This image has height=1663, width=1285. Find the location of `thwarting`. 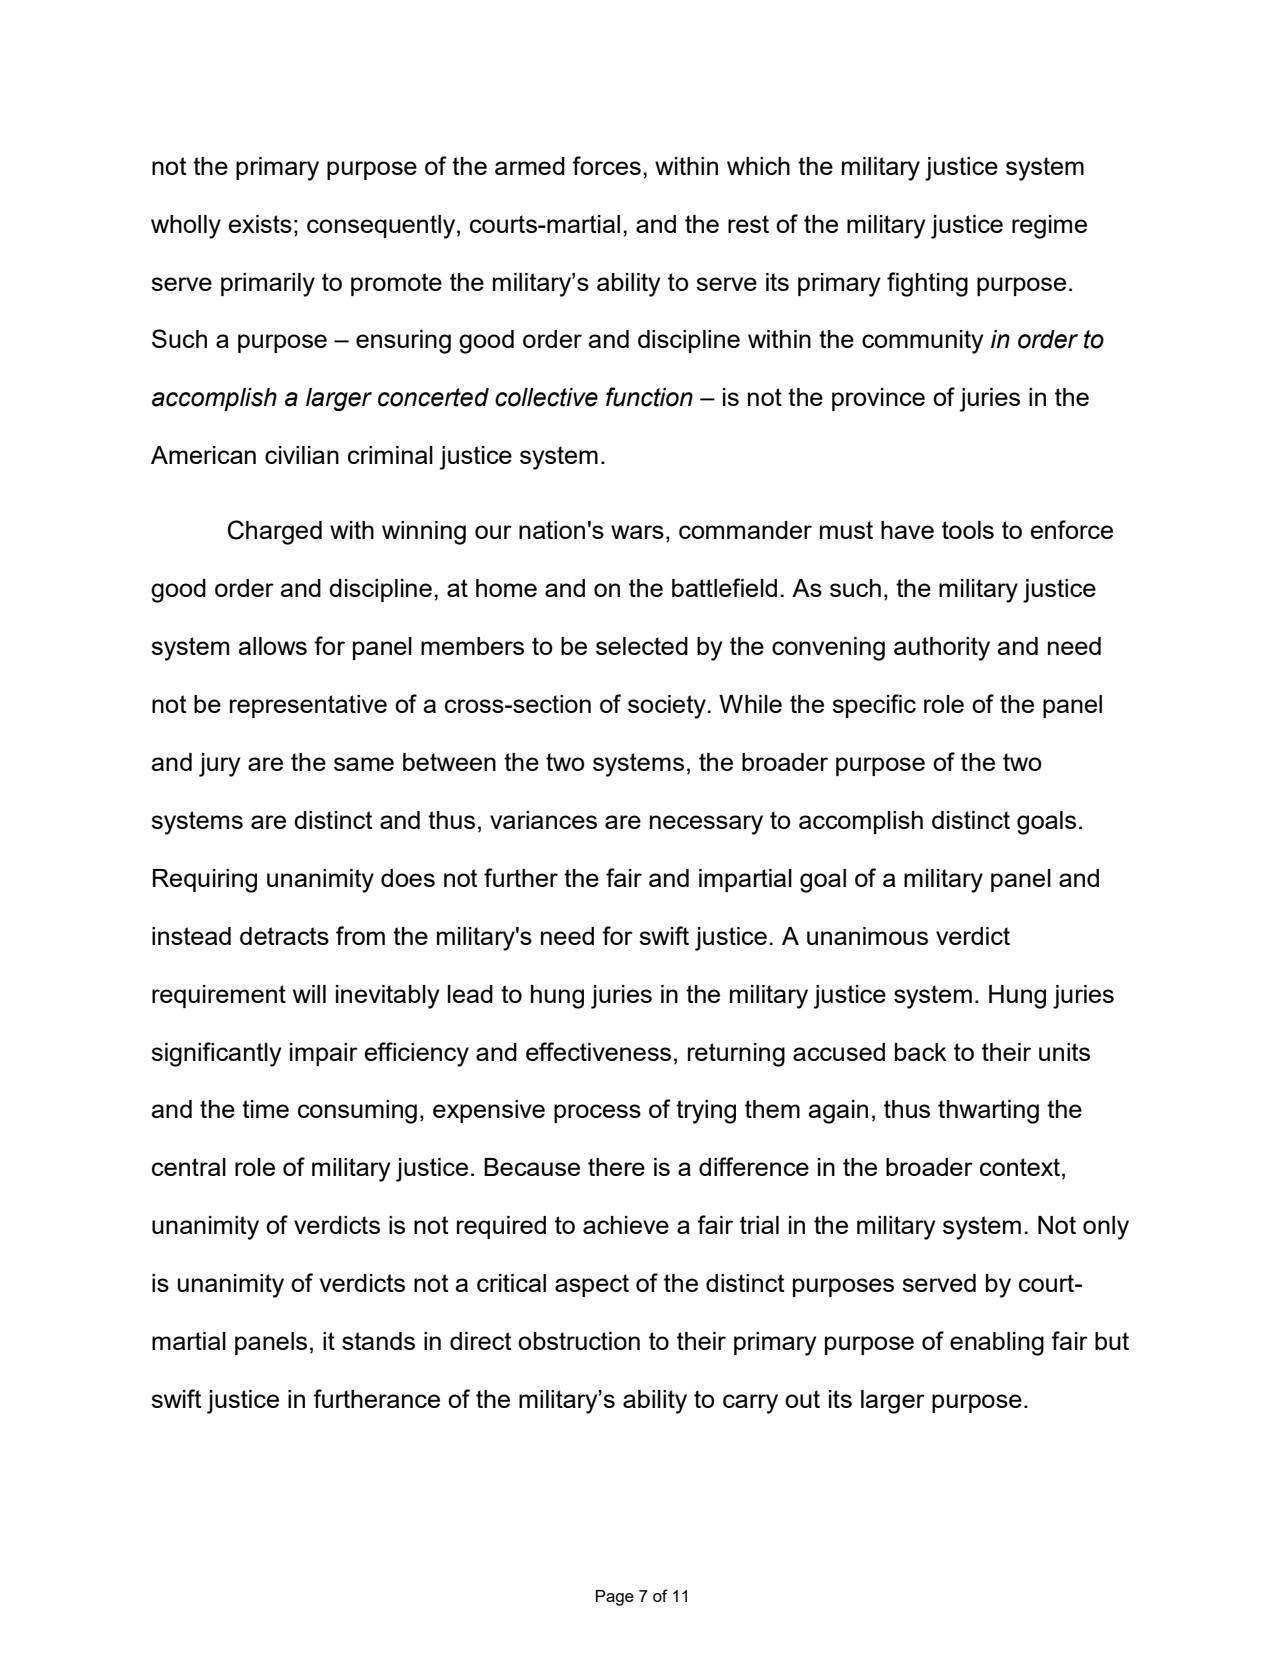

thwarting is located at coordinates (988, 1112).
